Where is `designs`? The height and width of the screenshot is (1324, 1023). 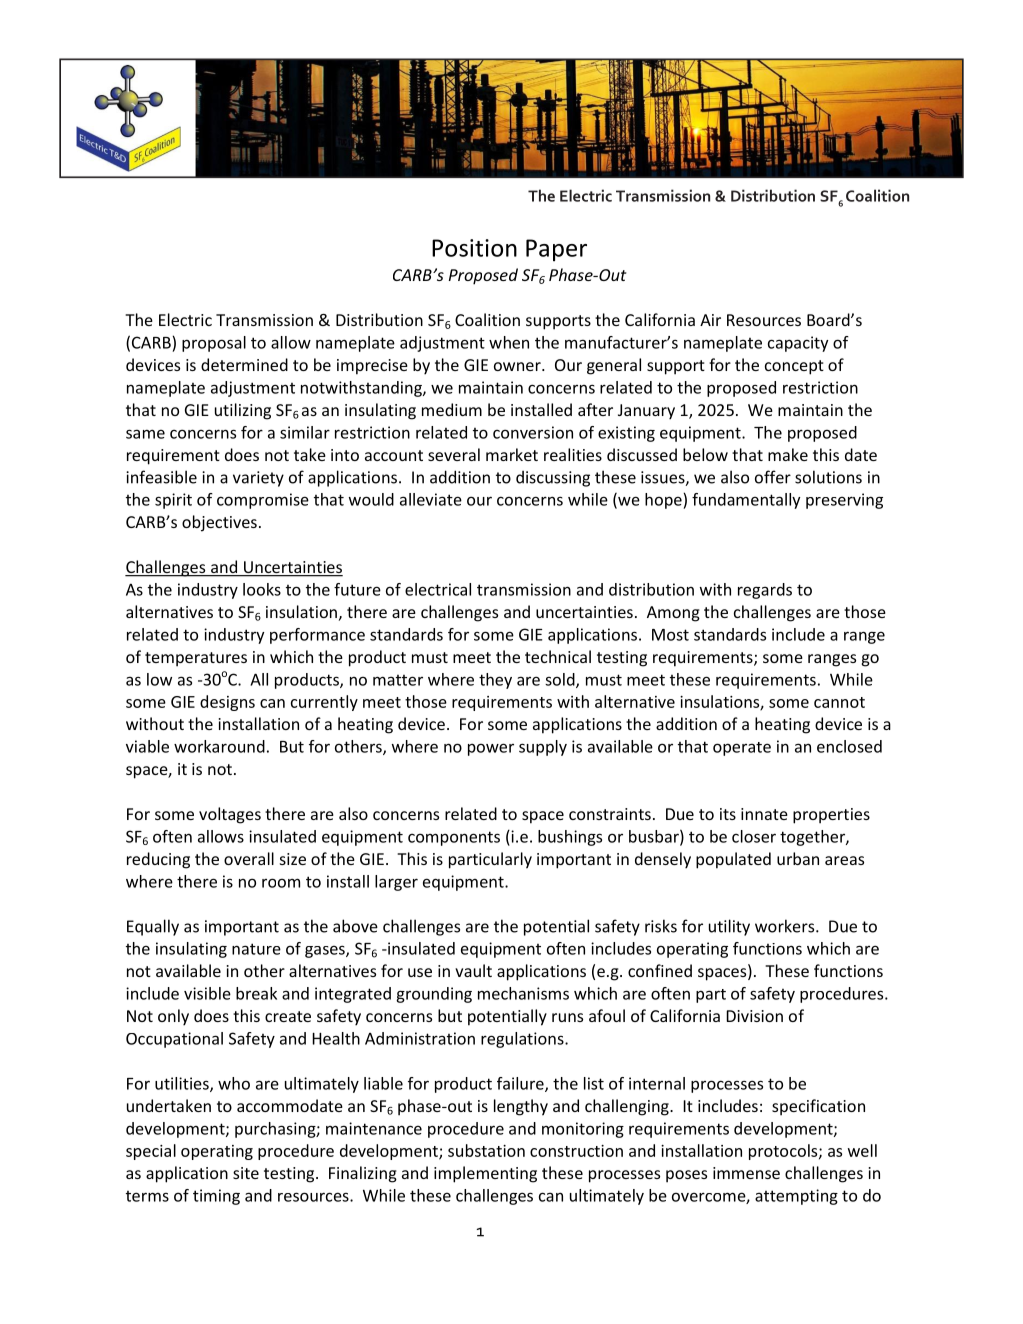 designs is located at coordinates (227, 703).
